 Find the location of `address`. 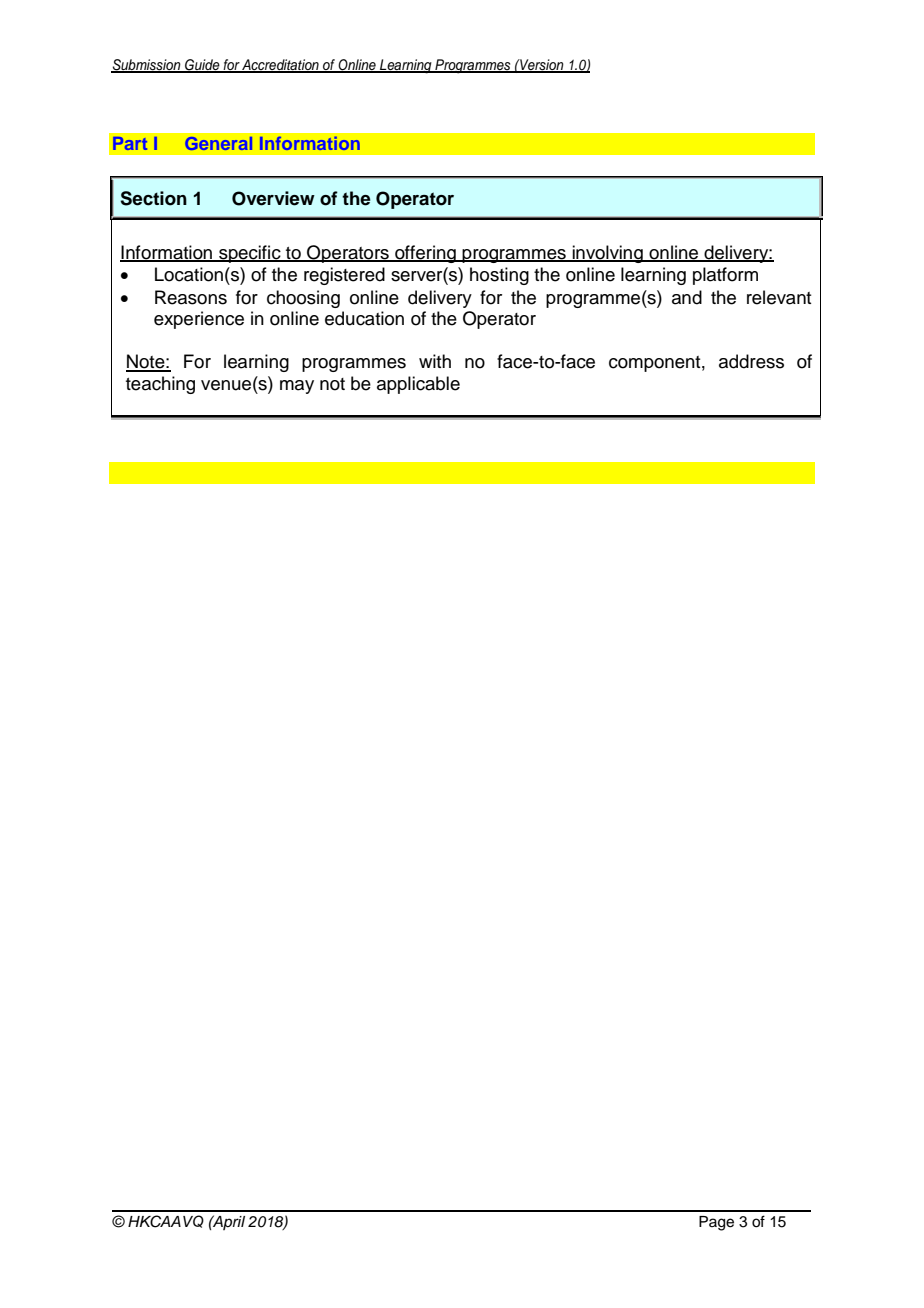

address is located at coordinates (751, 361).
